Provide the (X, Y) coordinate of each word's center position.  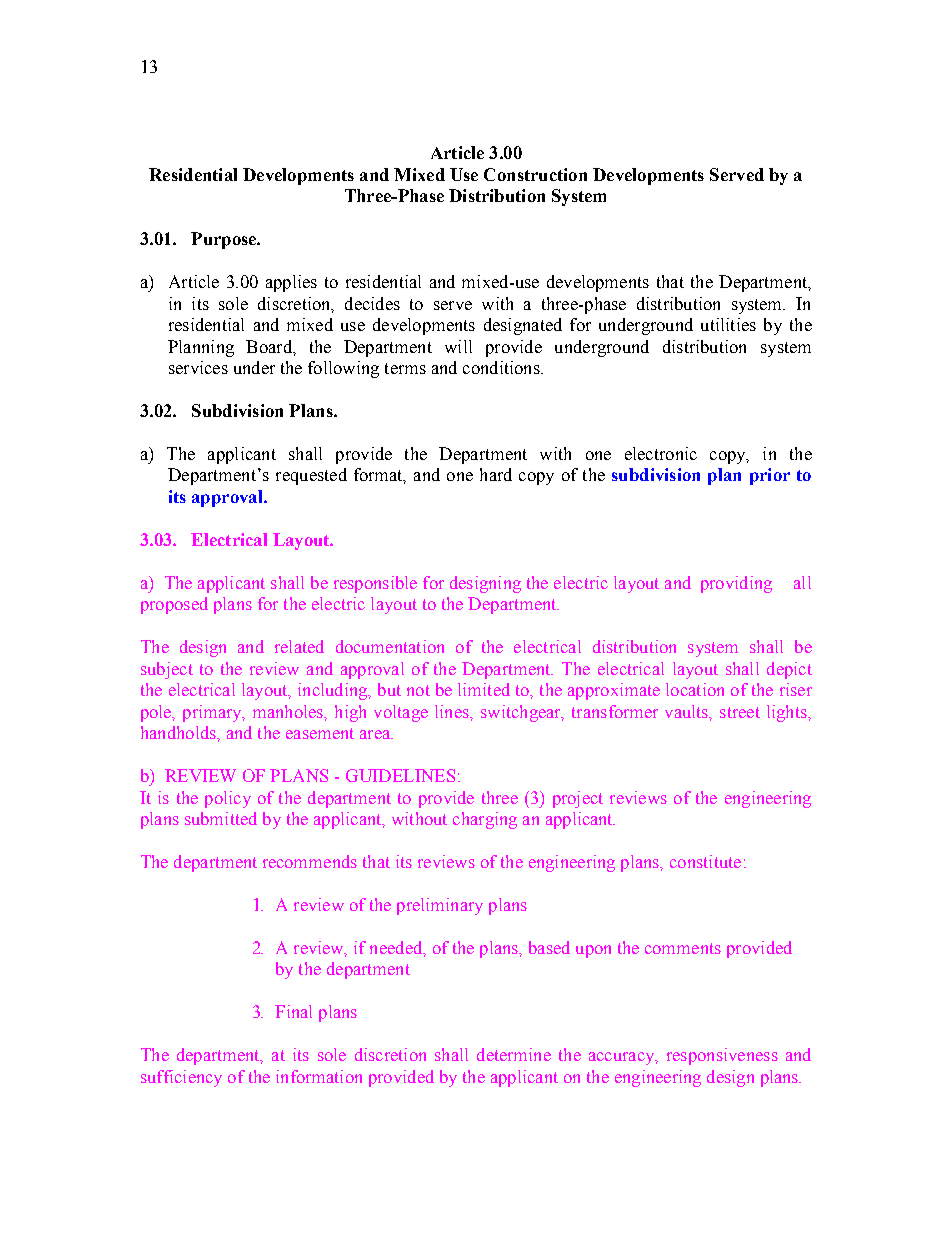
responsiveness (722, 1056)
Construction (535, 174)
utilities (728, 324)
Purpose (225, 240)
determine (514, 1054)
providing (736, 584)
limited (484, 689)
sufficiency (181, 1078)
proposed (174, 605)
